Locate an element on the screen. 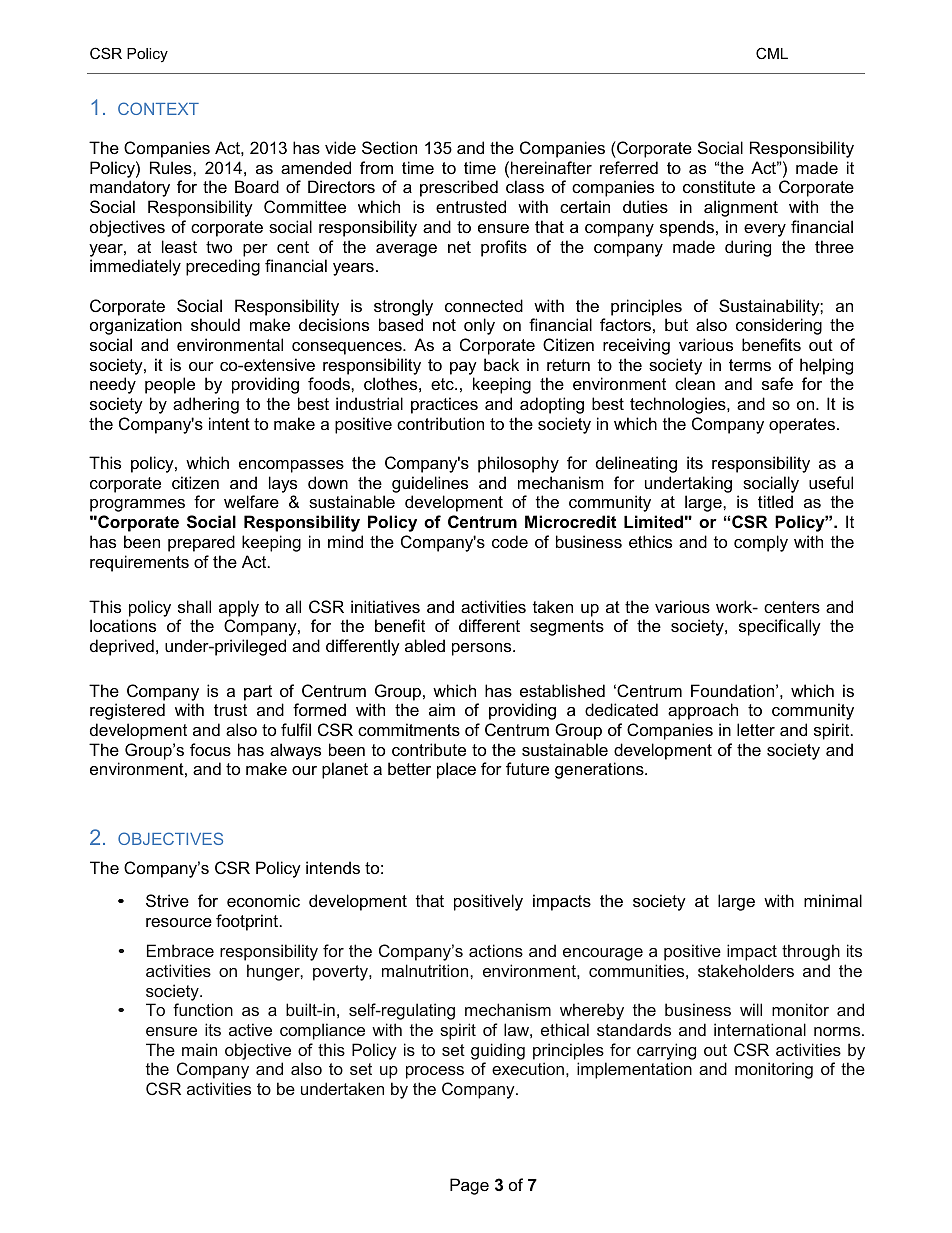  actions is located at coordinates (496, 950).
